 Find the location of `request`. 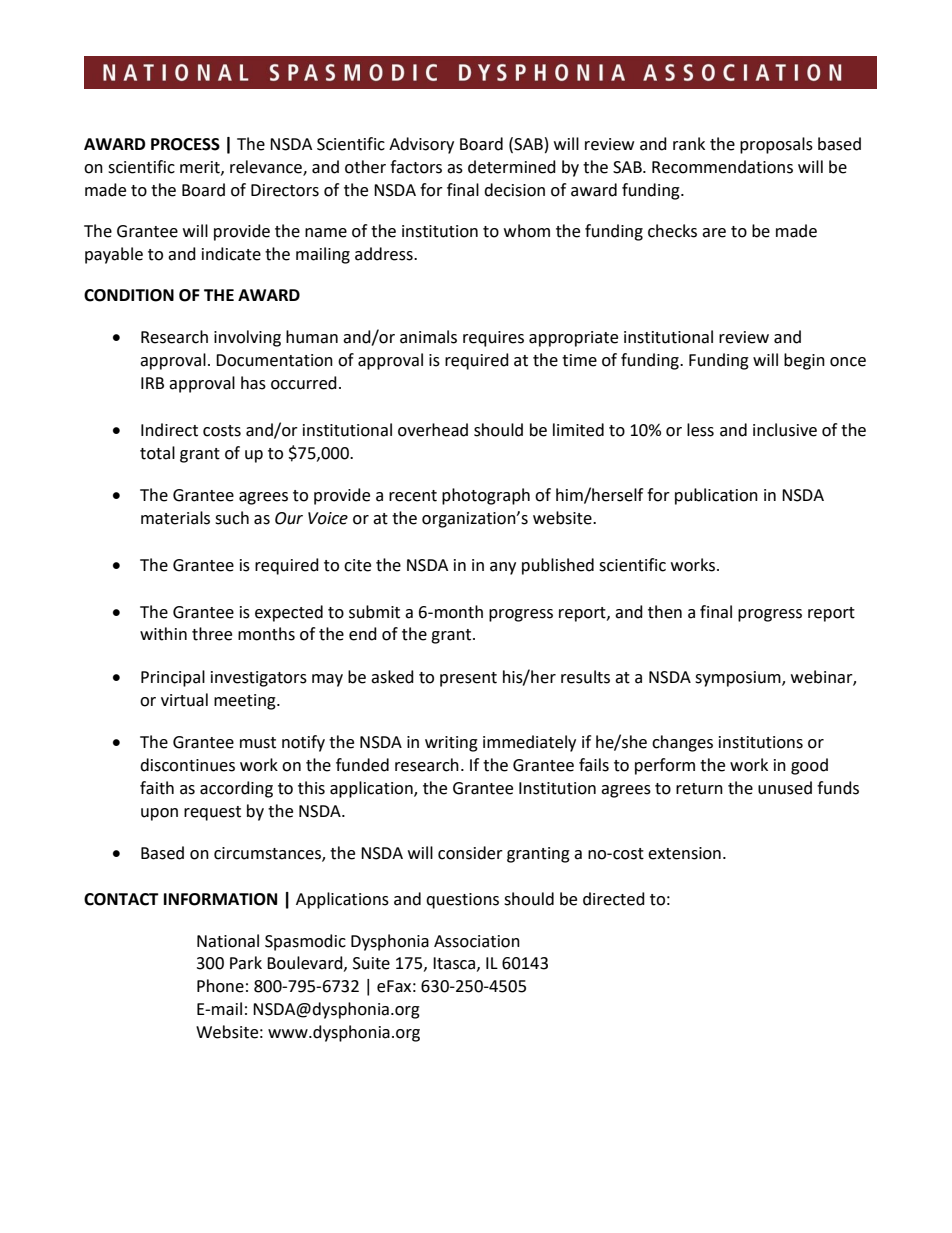

request is located at coordinates (212, 813).
